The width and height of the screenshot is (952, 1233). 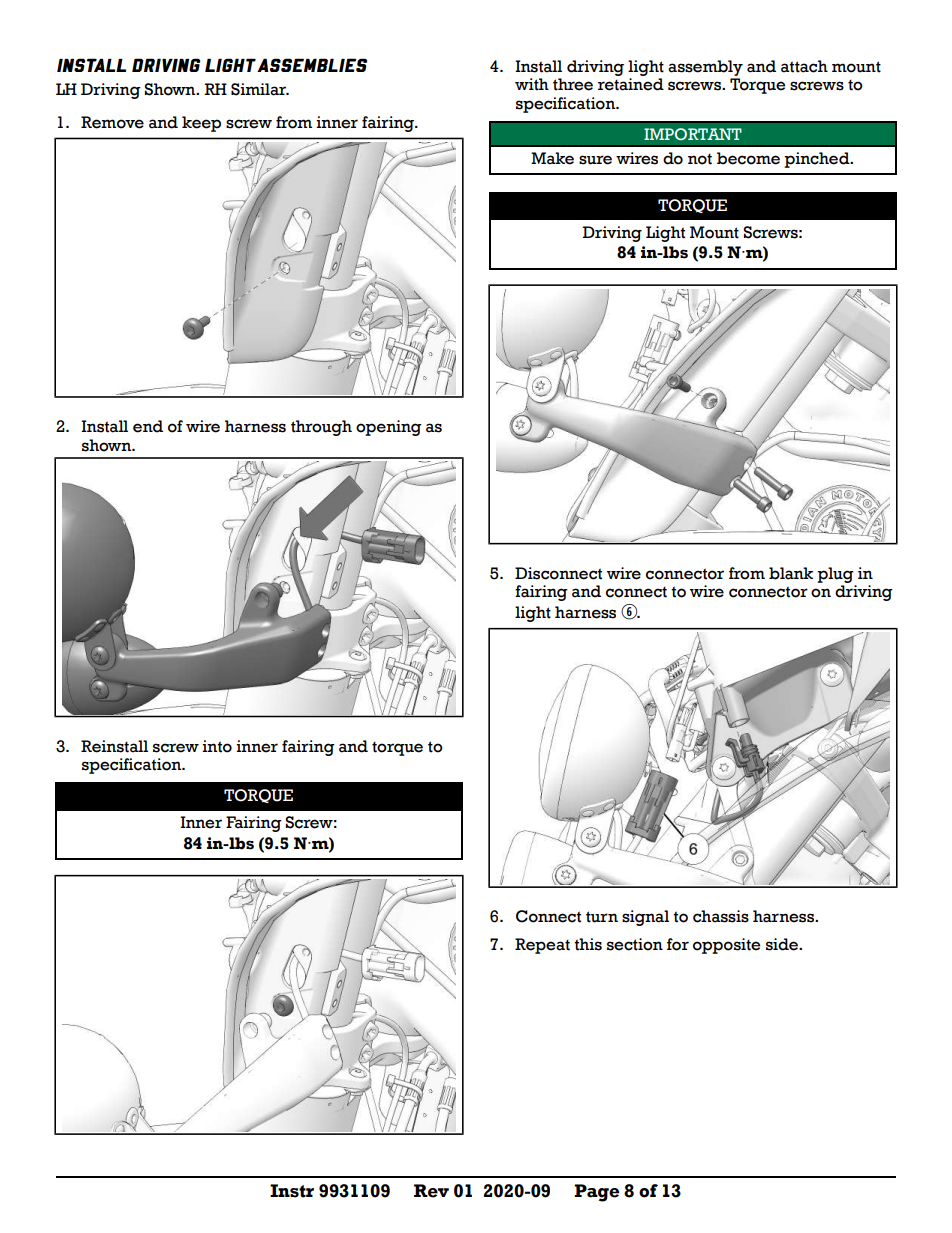 I want to click on this, so click(x=588, y=944).
